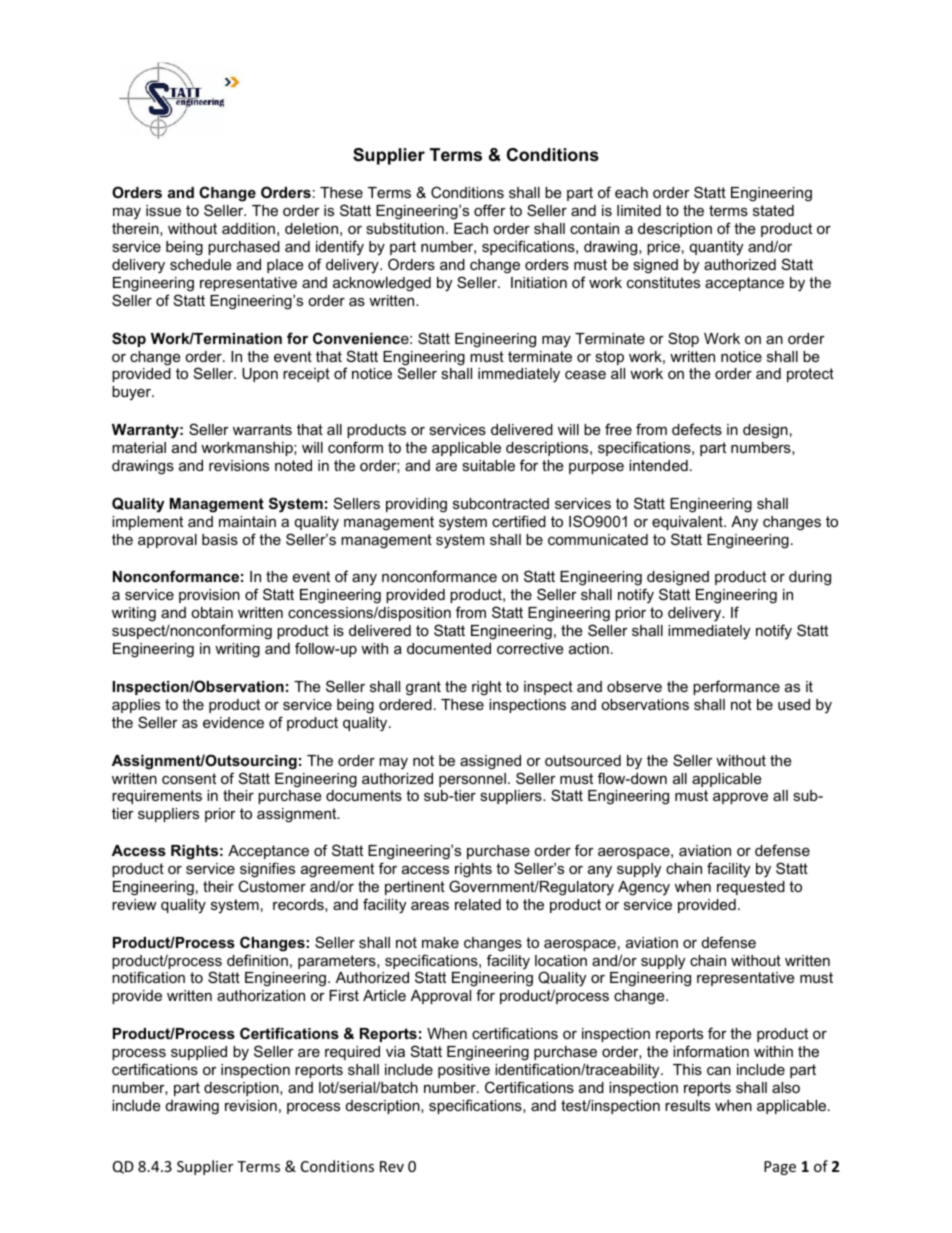 This page has width=952, height=1233. What do you see at coordinates (199, 1053) in the page?
I see `supplied` at bounding box center [199, 1053].
